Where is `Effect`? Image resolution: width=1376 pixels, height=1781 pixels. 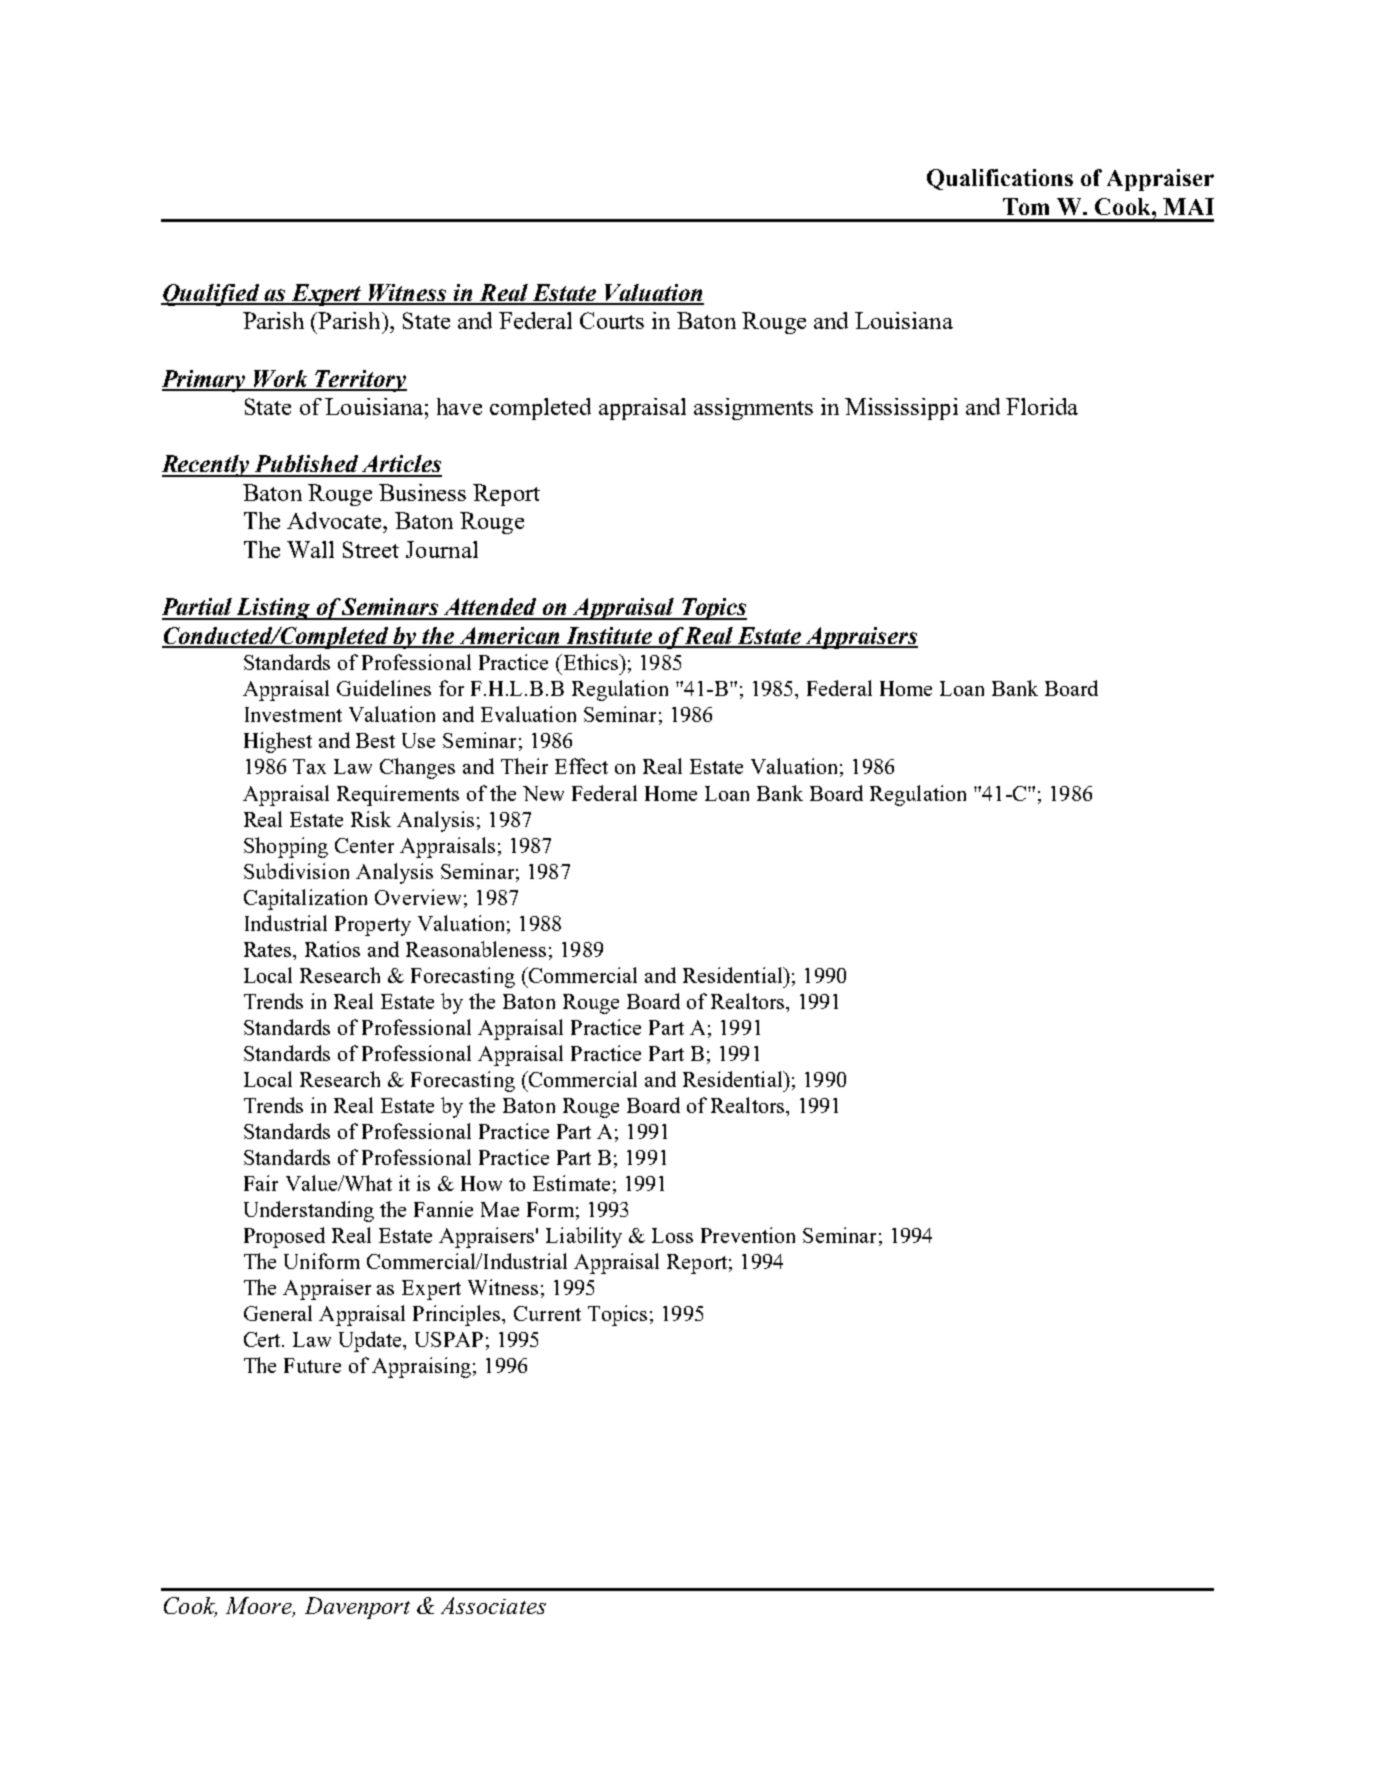
Effect is located at coordinates (581, 766).
